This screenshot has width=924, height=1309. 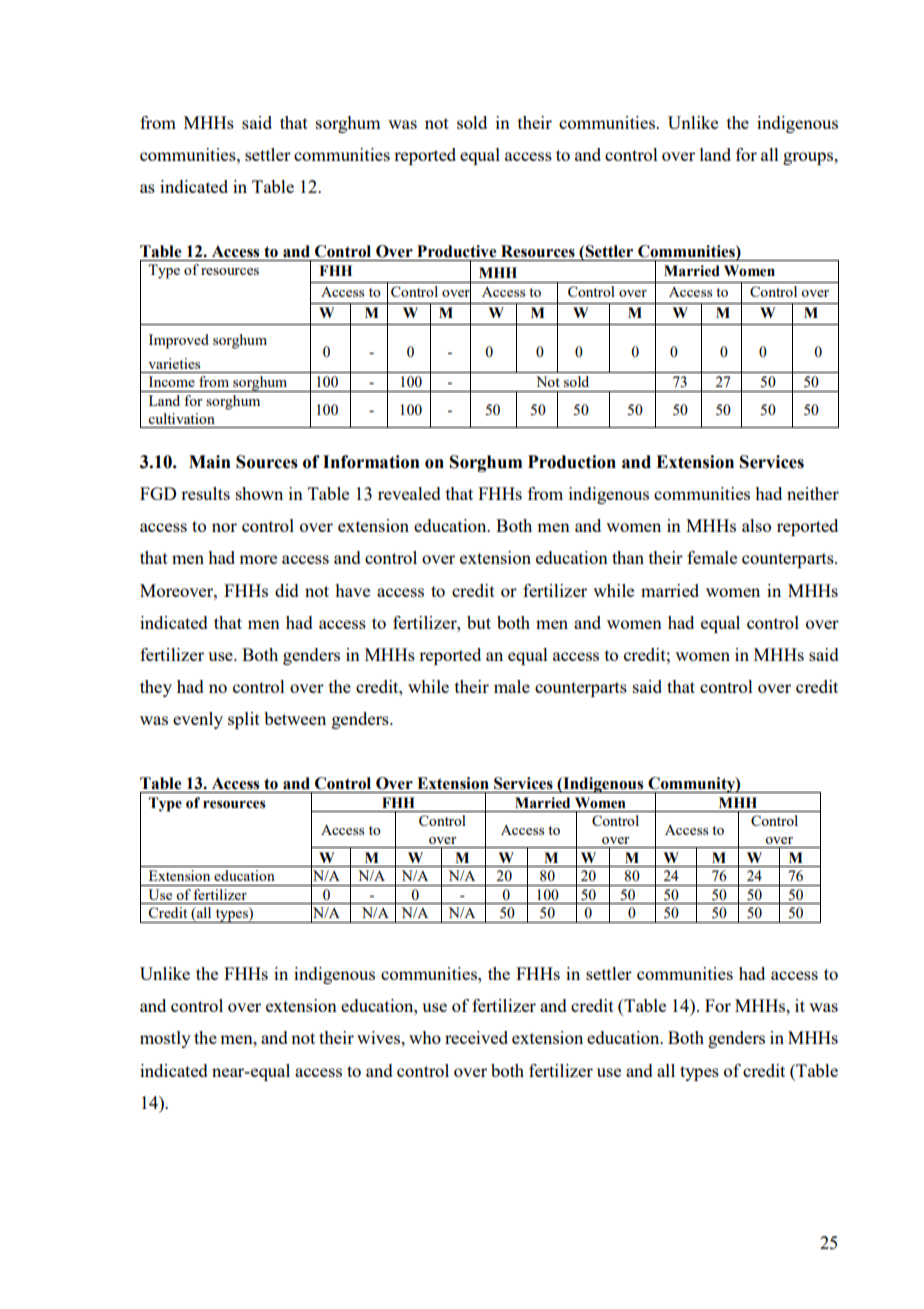 What do you see at coordinates (456, 251) in the screenshot?
I see `Productive` at bounding box center [456, 251].
